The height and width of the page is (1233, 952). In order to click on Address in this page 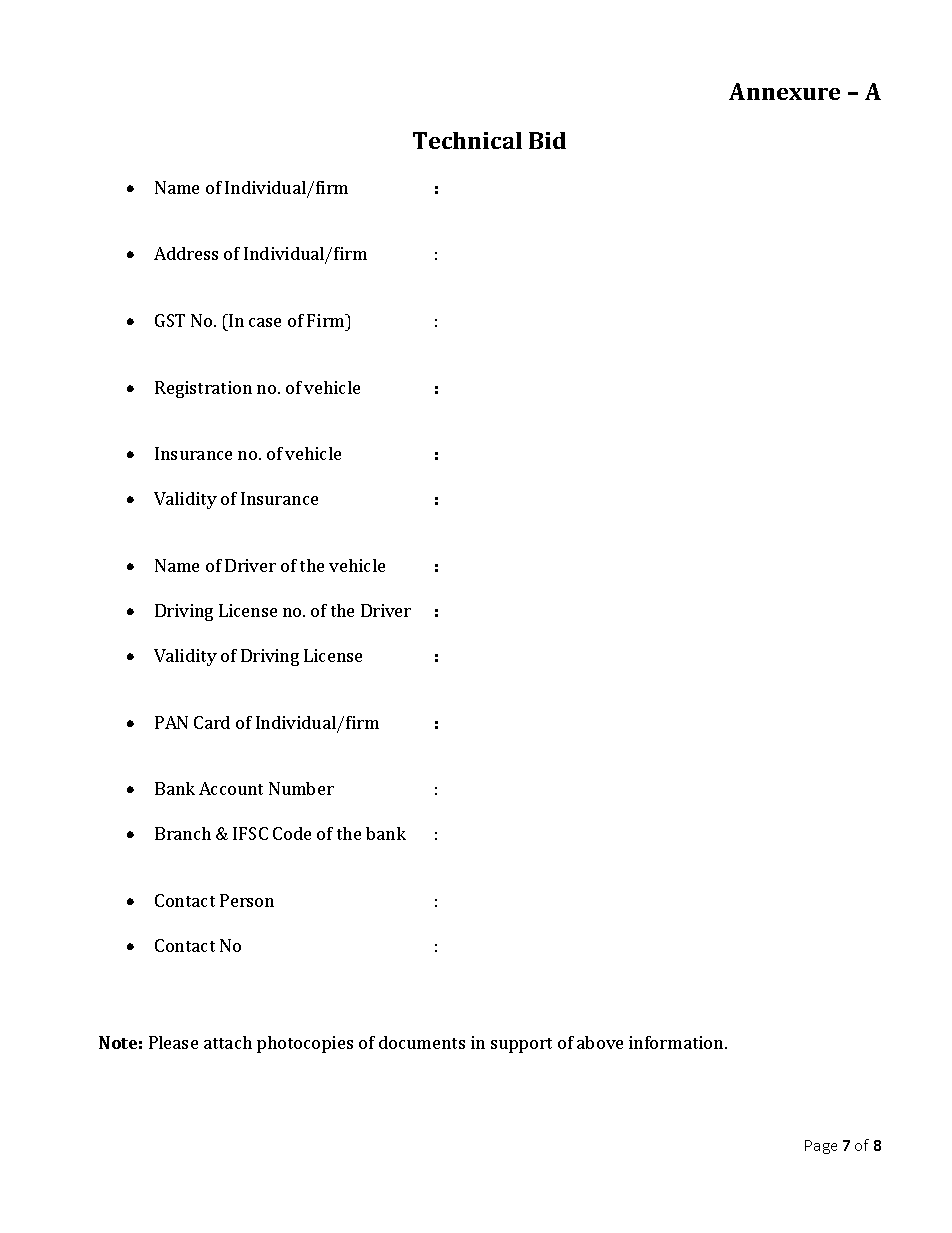, I will do `click(186, 253)`.
